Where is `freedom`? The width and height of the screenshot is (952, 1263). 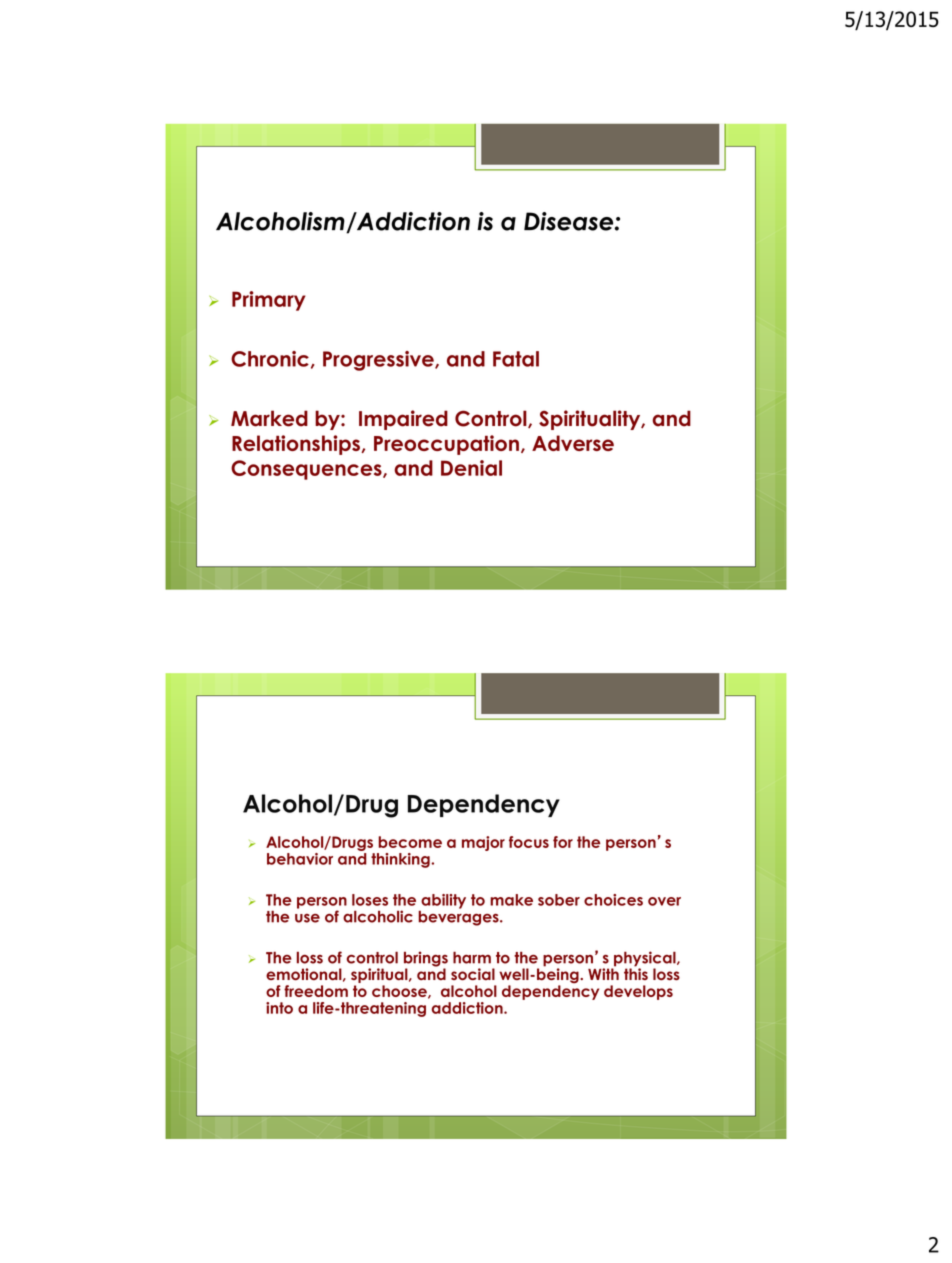
freedom is located at coordinates (316, 991).
